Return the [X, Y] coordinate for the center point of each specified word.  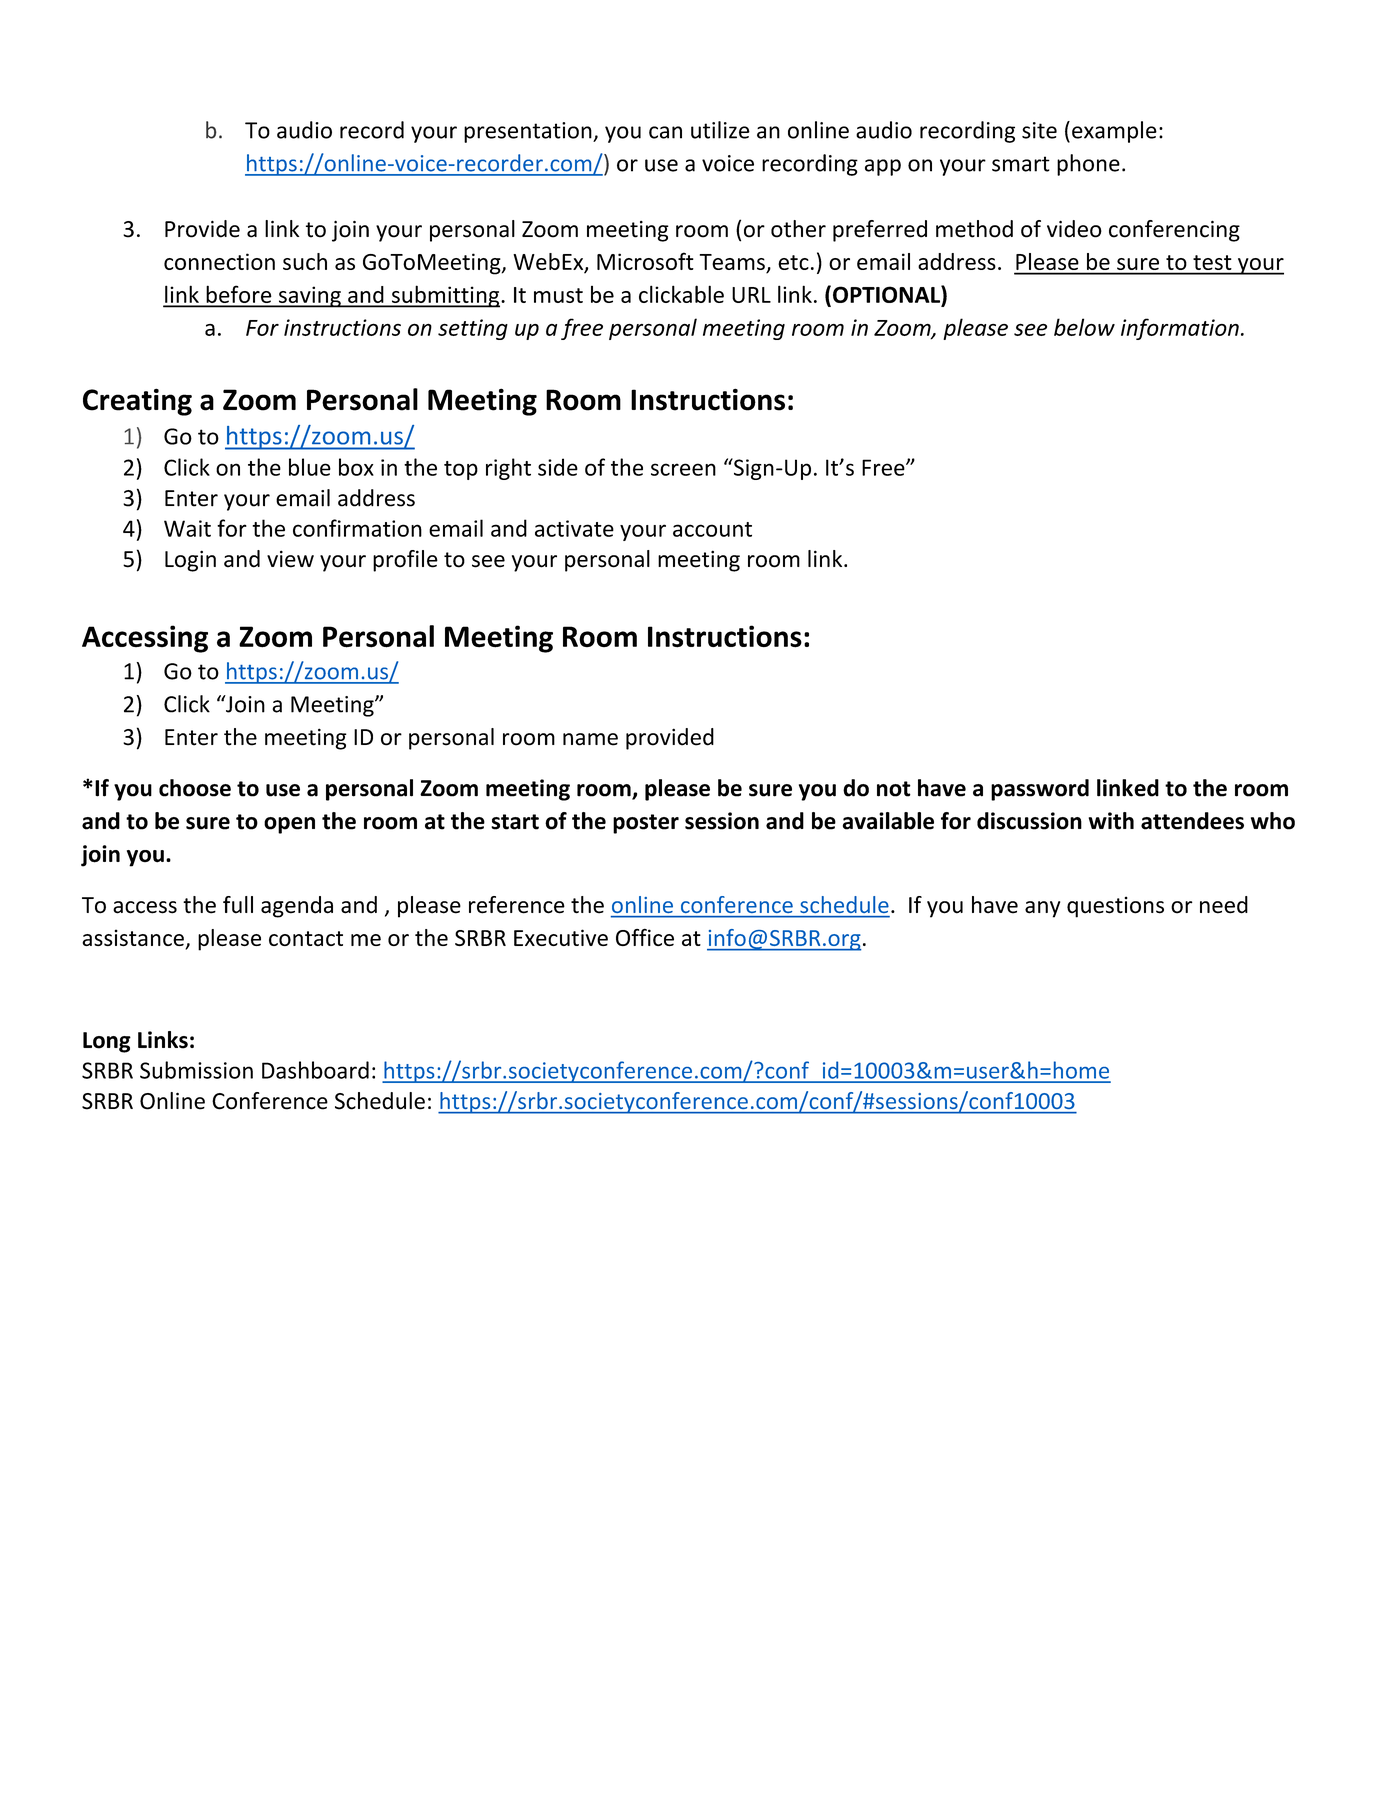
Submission [196, 1070]
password [1040, 790]
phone [1088, 165]
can [665, 132]
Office [645, 937]
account [712, 529]
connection [219, 261]
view [290, 559]
